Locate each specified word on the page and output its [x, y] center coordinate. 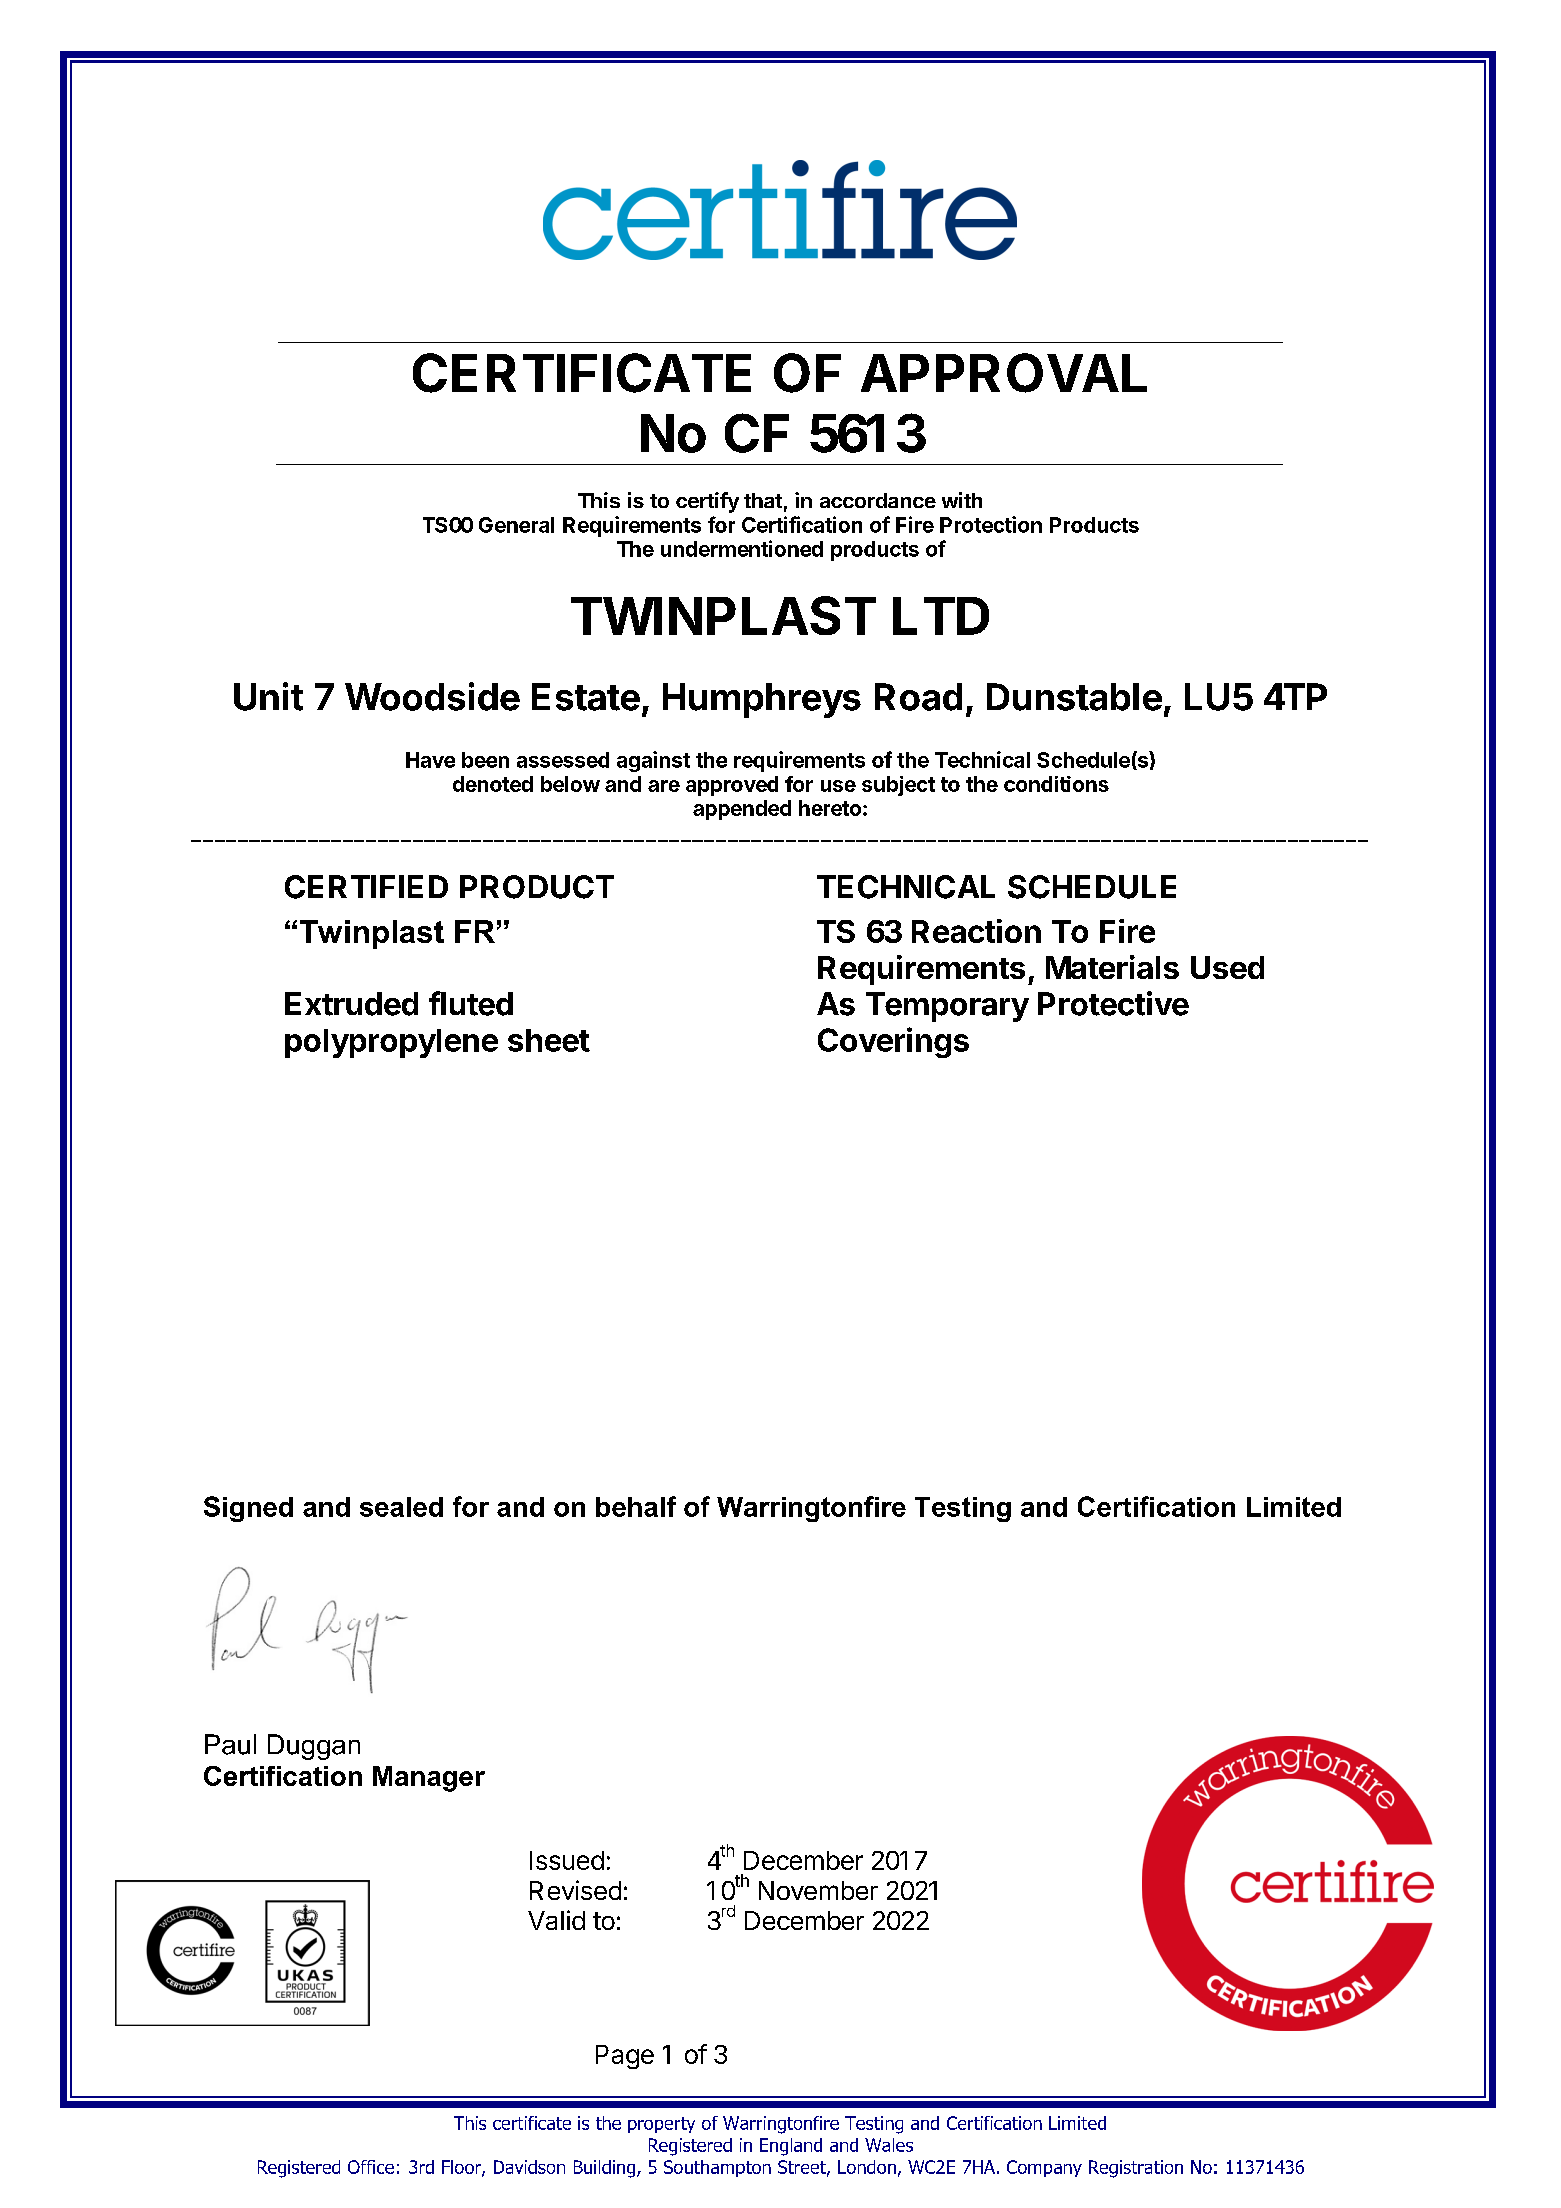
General [516, 525]
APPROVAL [1004, 373]
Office [371, 2167]
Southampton [717, 2168]
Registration [1136, 2169]
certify [707, 502]
